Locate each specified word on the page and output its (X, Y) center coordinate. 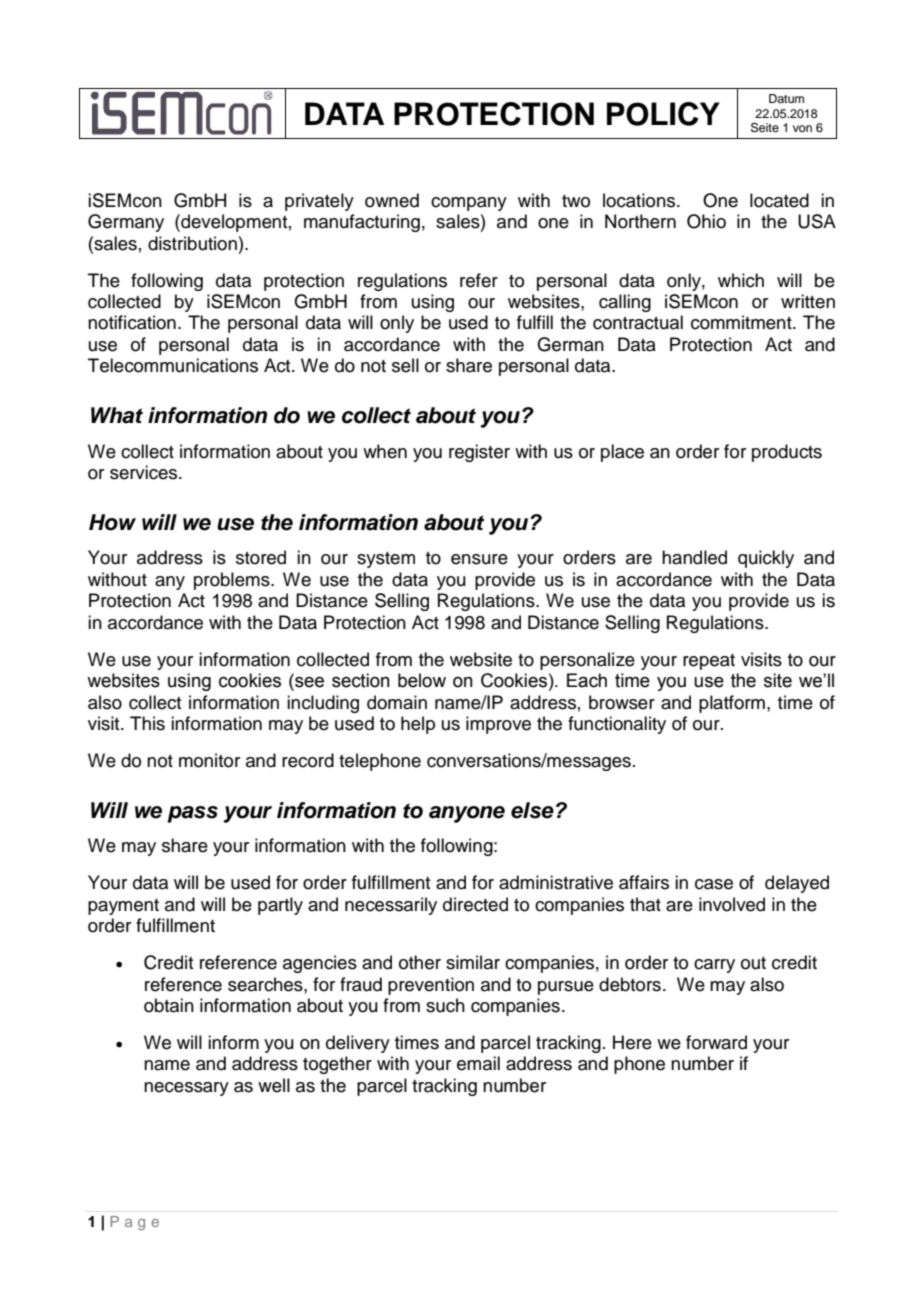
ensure (479, 559)
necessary (186, 1089)
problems (233, 581)
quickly (766, 559)
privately (319, 202)
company (469, 204)
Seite (765, 128)
